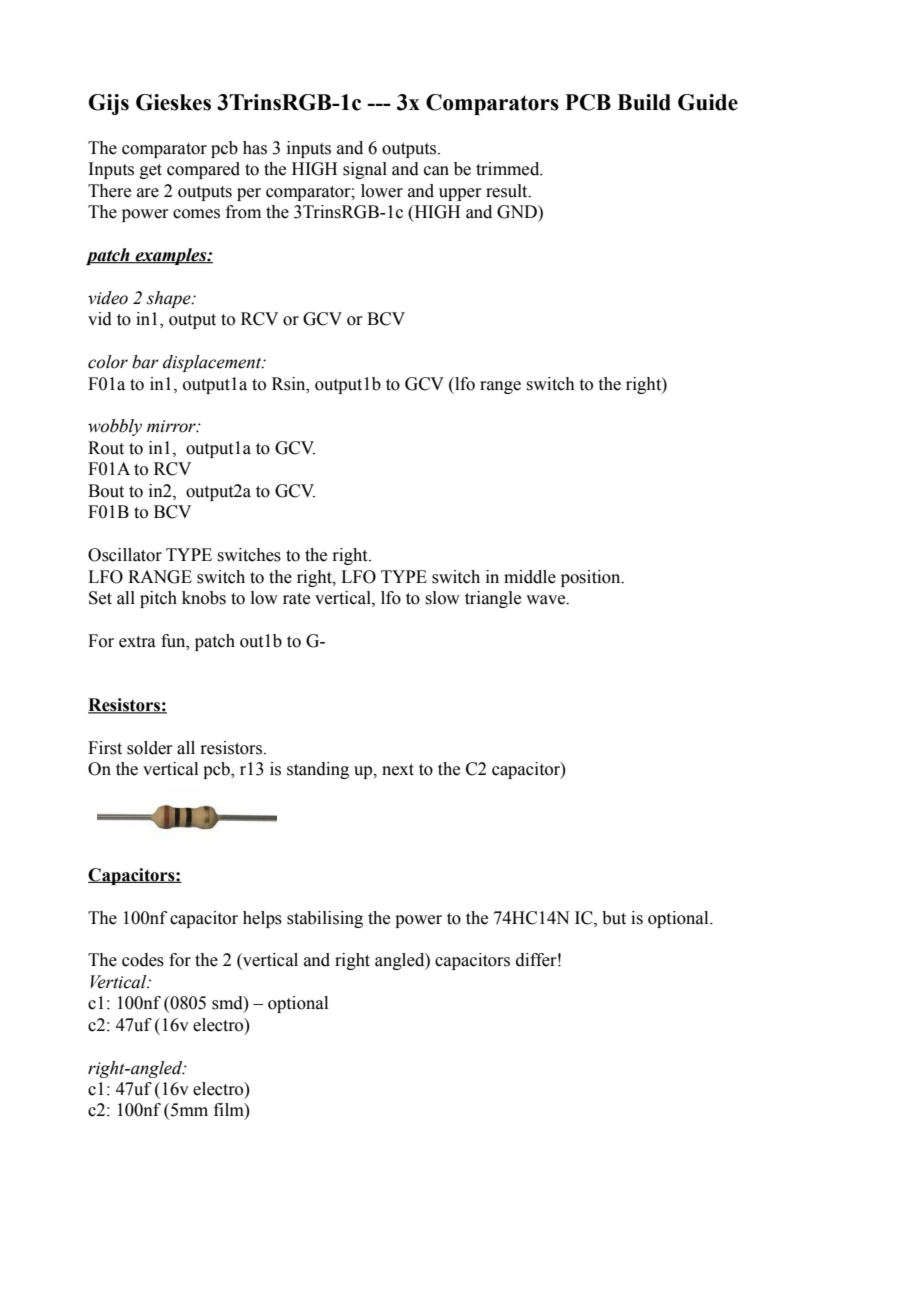  I want to click on next, so click(398, 770).
